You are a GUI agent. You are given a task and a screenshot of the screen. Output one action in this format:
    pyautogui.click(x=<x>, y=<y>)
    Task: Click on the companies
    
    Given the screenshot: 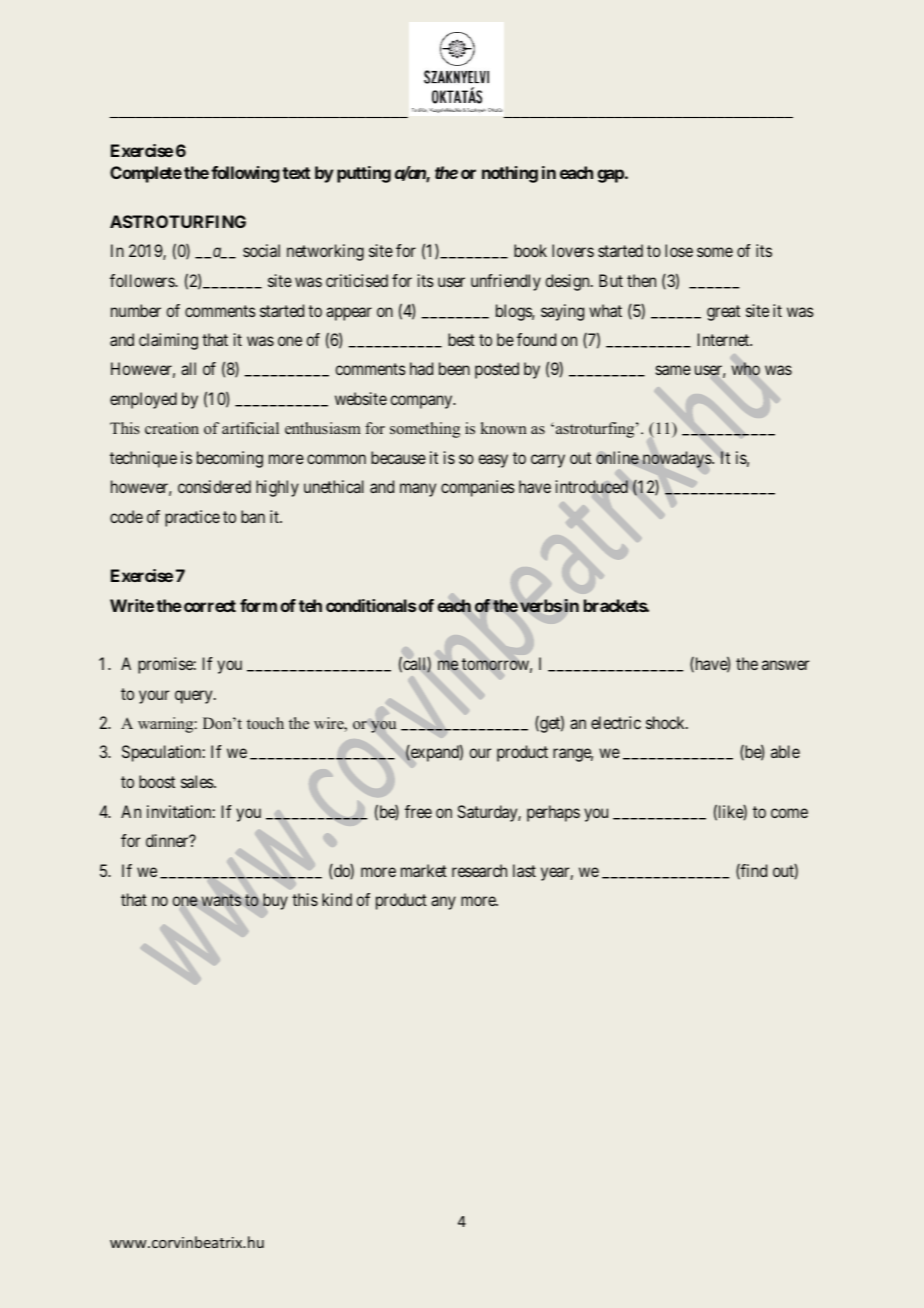 What is the action you would take?
    pyautogui.click(x=478, y=488)
